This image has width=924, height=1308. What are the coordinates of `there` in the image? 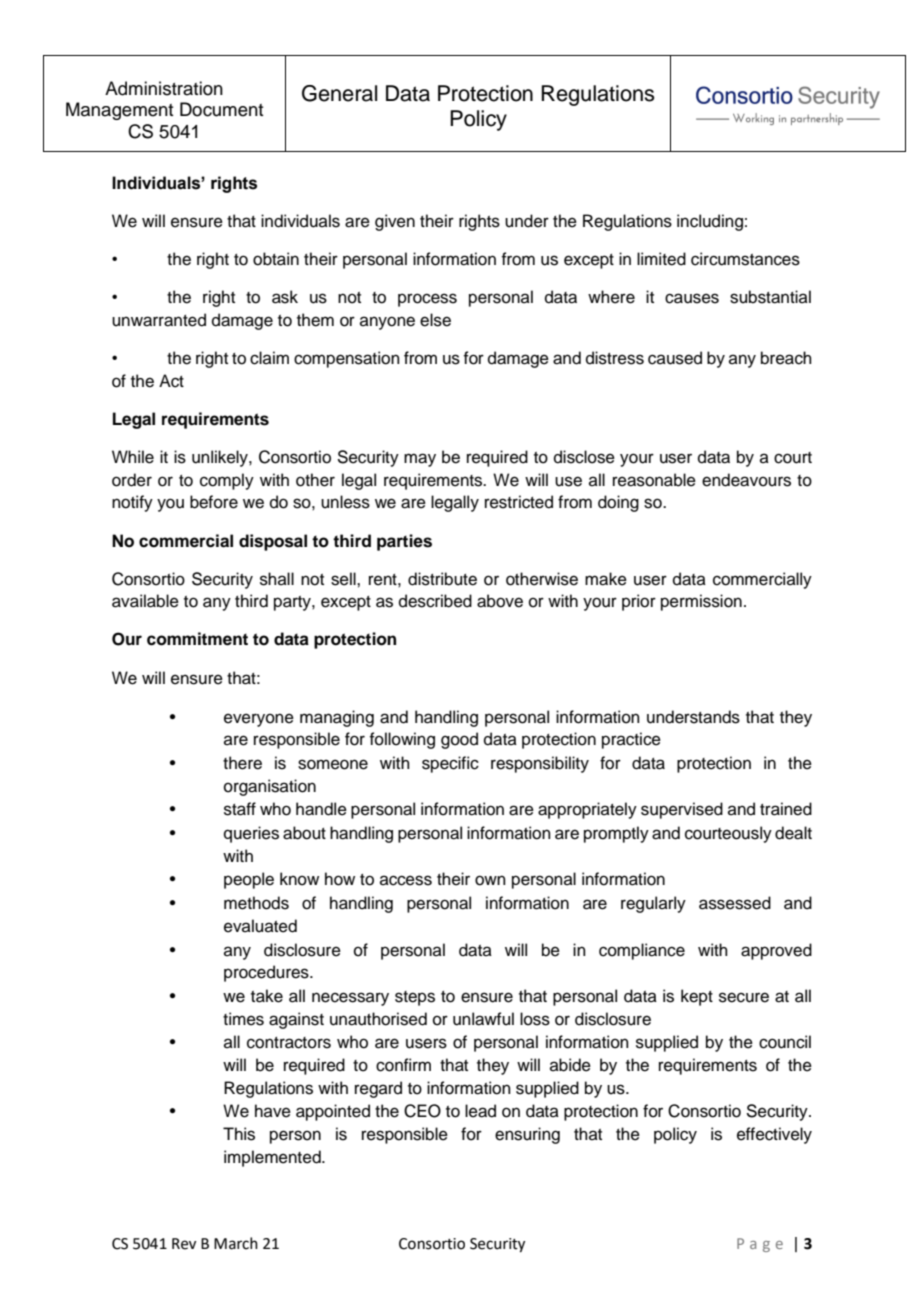 It's located at (242, 763).
